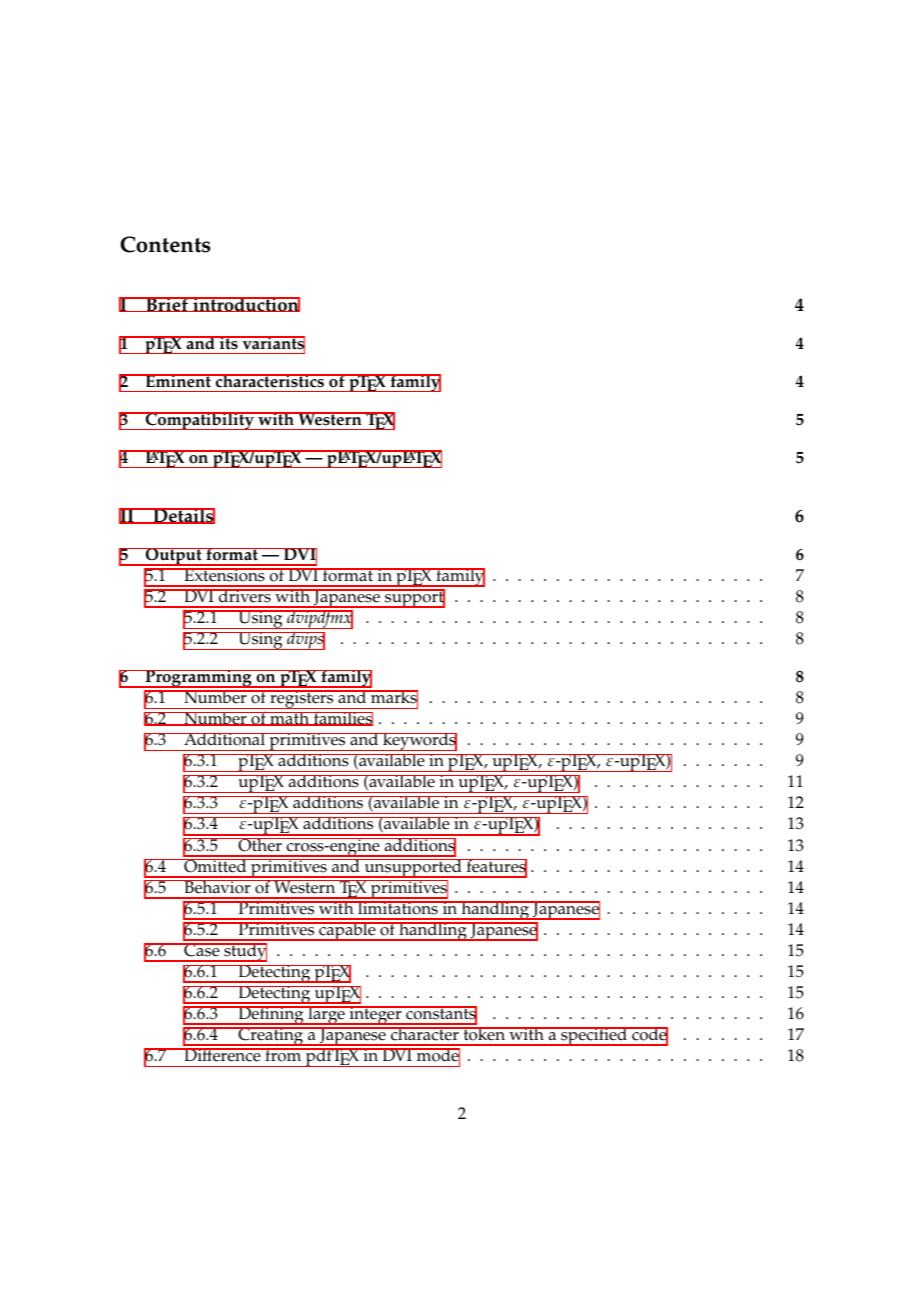  What do you see at coordinates (283, 1055) in the screenshot?
I see `from` at bounding box center [283, 1055].
